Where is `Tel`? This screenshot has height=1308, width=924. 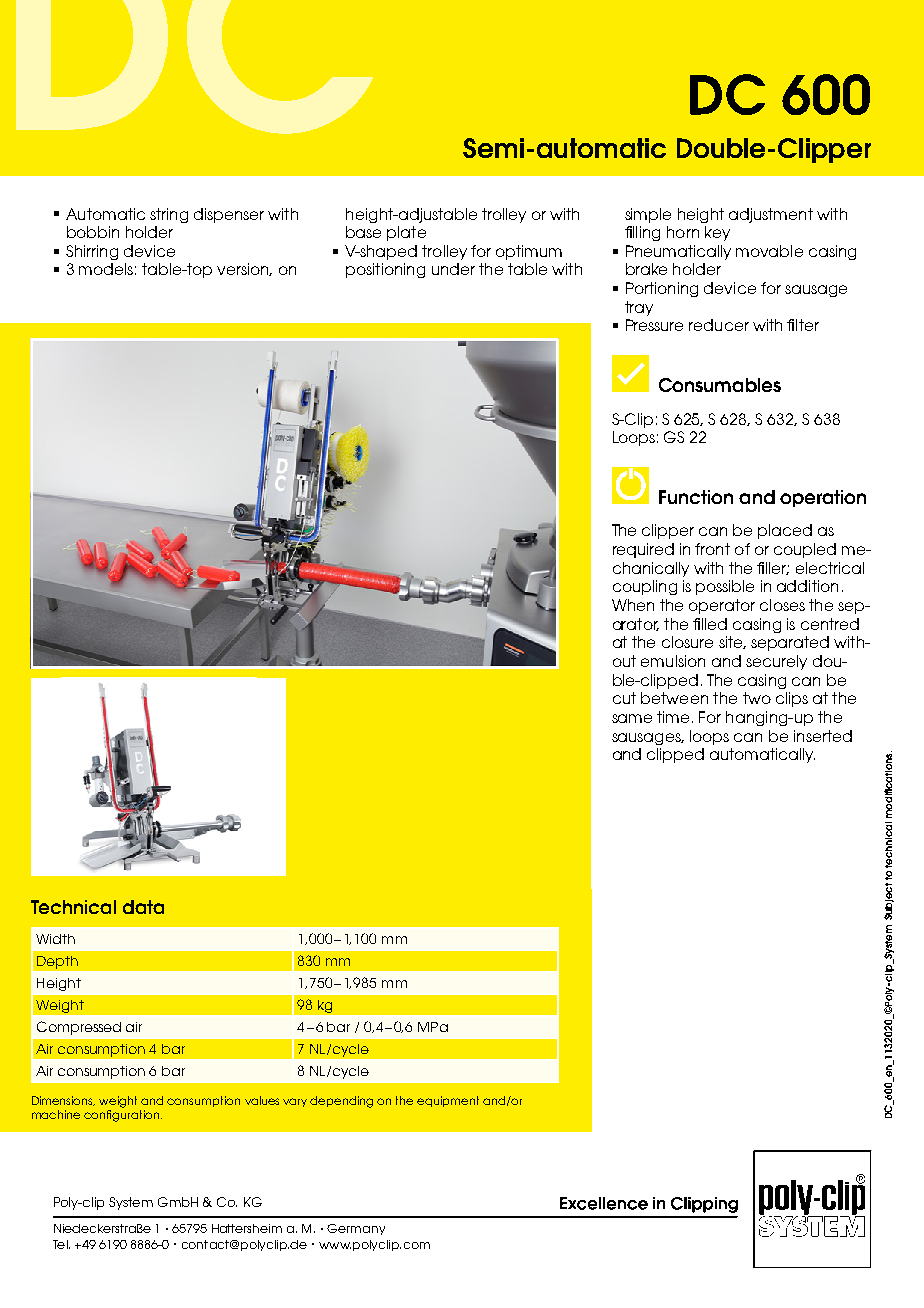 Tel is located at coordinates (61, 1244).
